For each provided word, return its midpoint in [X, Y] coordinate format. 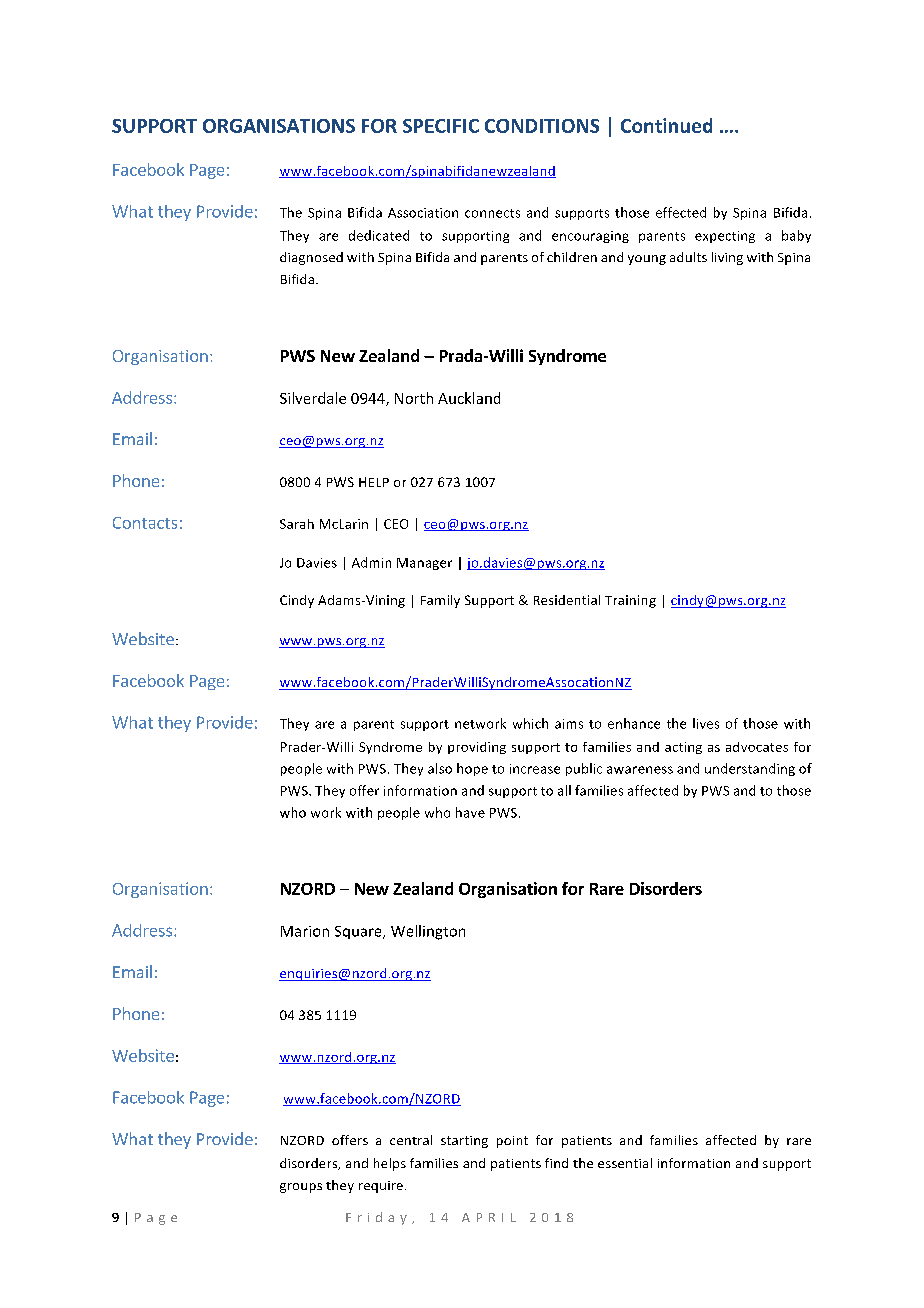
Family [440, 601]
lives [706, 723]
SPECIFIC [441, 126]
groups [301, 1188]
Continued [666, 125]
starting [464, 1142]
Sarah [297, 524]
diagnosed [311, 258]
